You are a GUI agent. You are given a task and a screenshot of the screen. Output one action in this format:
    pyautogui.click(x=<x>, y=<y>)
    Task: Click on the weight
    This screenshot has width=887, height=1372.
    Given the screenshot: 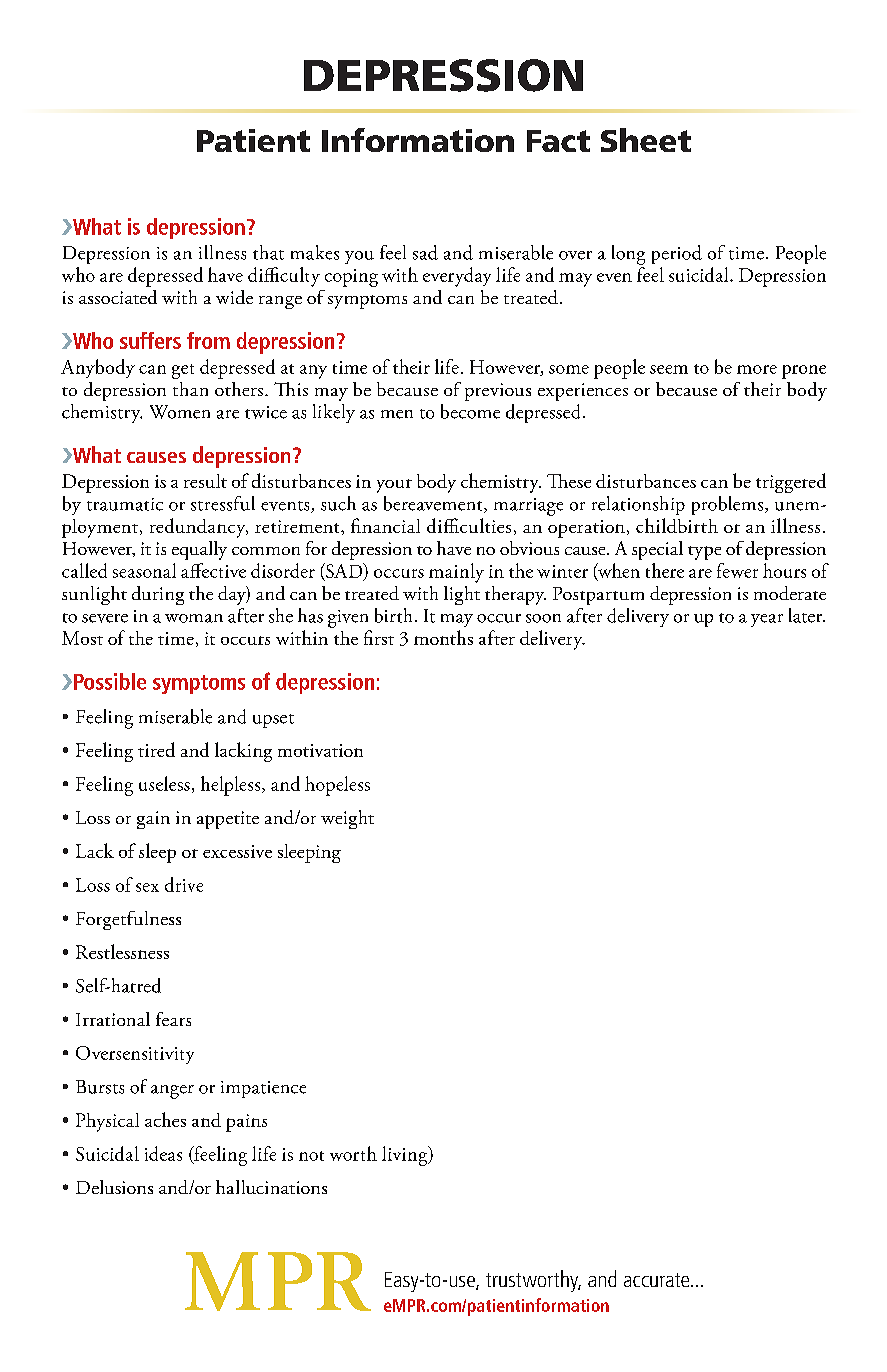 What is the action you would take?
    pyautogui.click(x=347, y=819)
